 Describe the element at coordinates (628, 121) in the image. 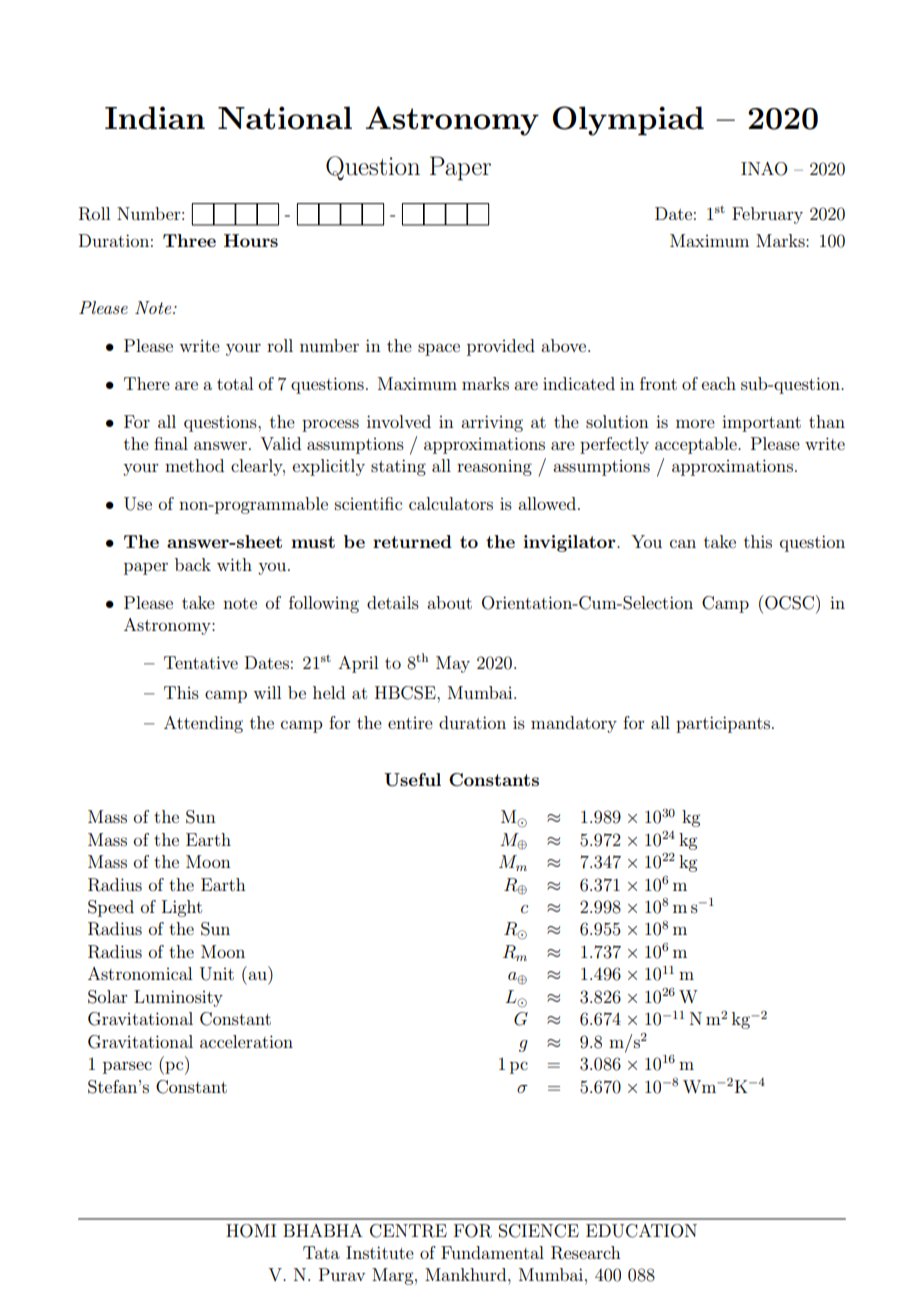

I see `Olympiad` at that location.
